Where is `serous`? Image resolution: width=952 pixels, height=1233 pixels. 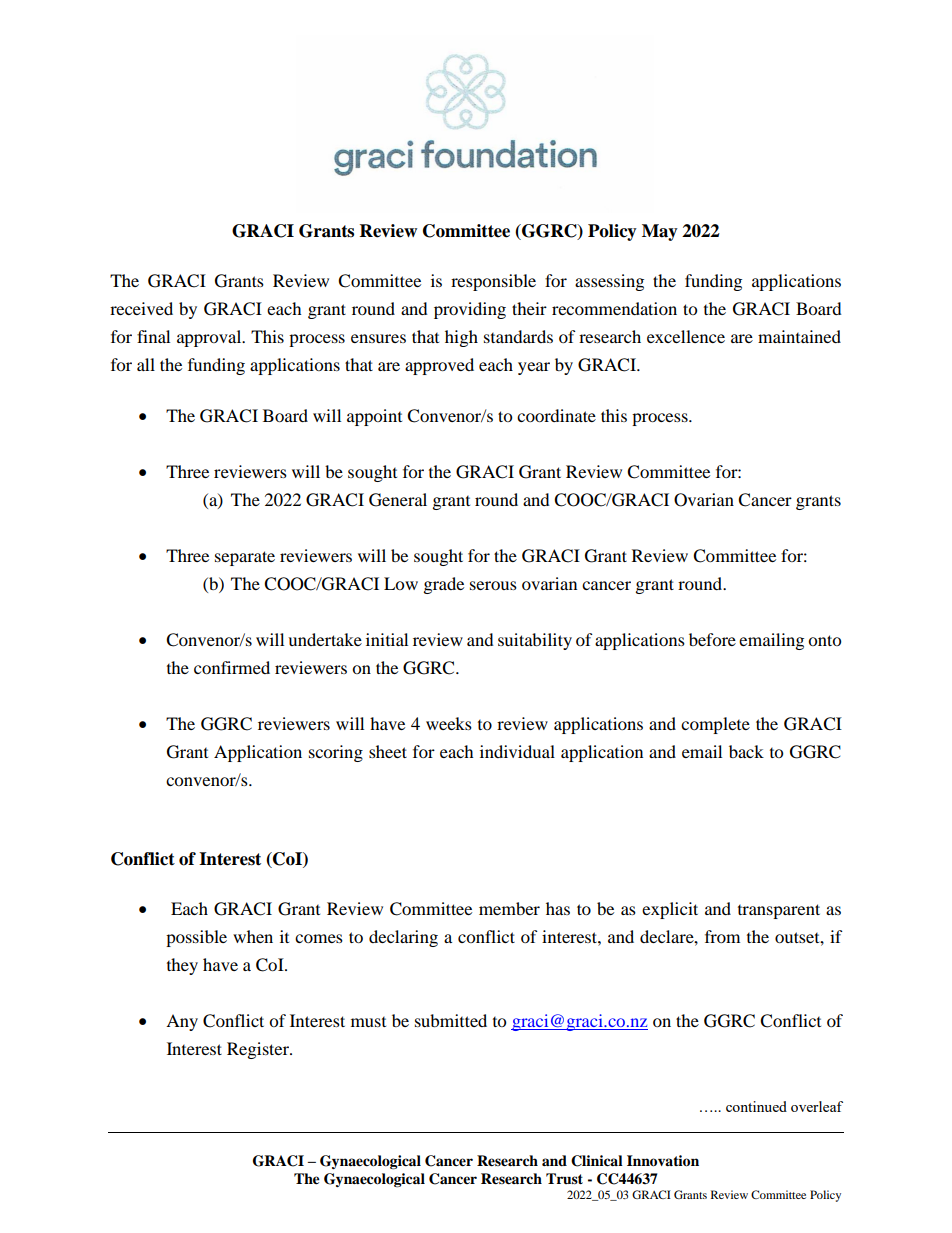 serous is located at coordinates (493, 585).
